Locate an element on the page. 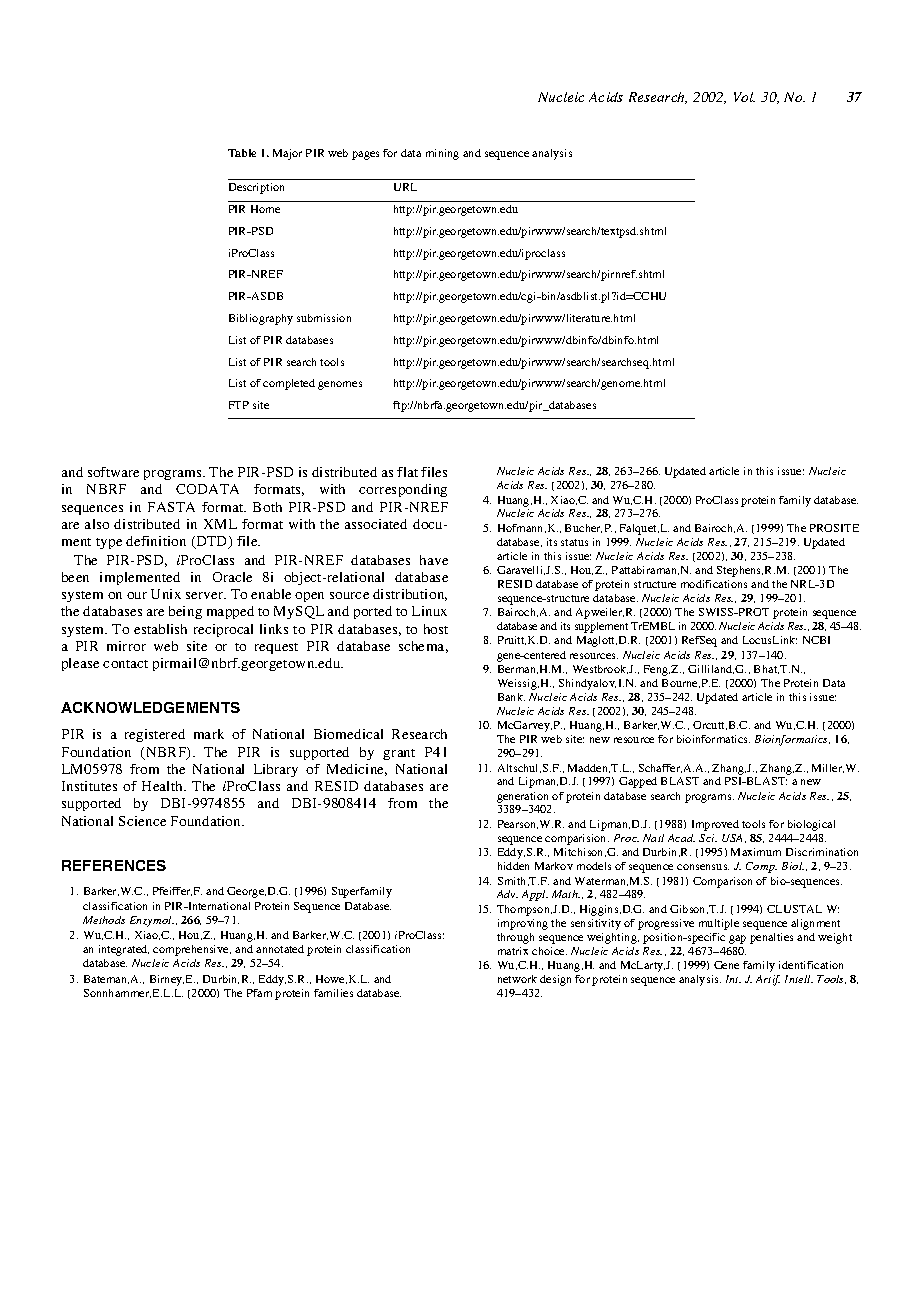  flat is located at coordinates (407, 472).
